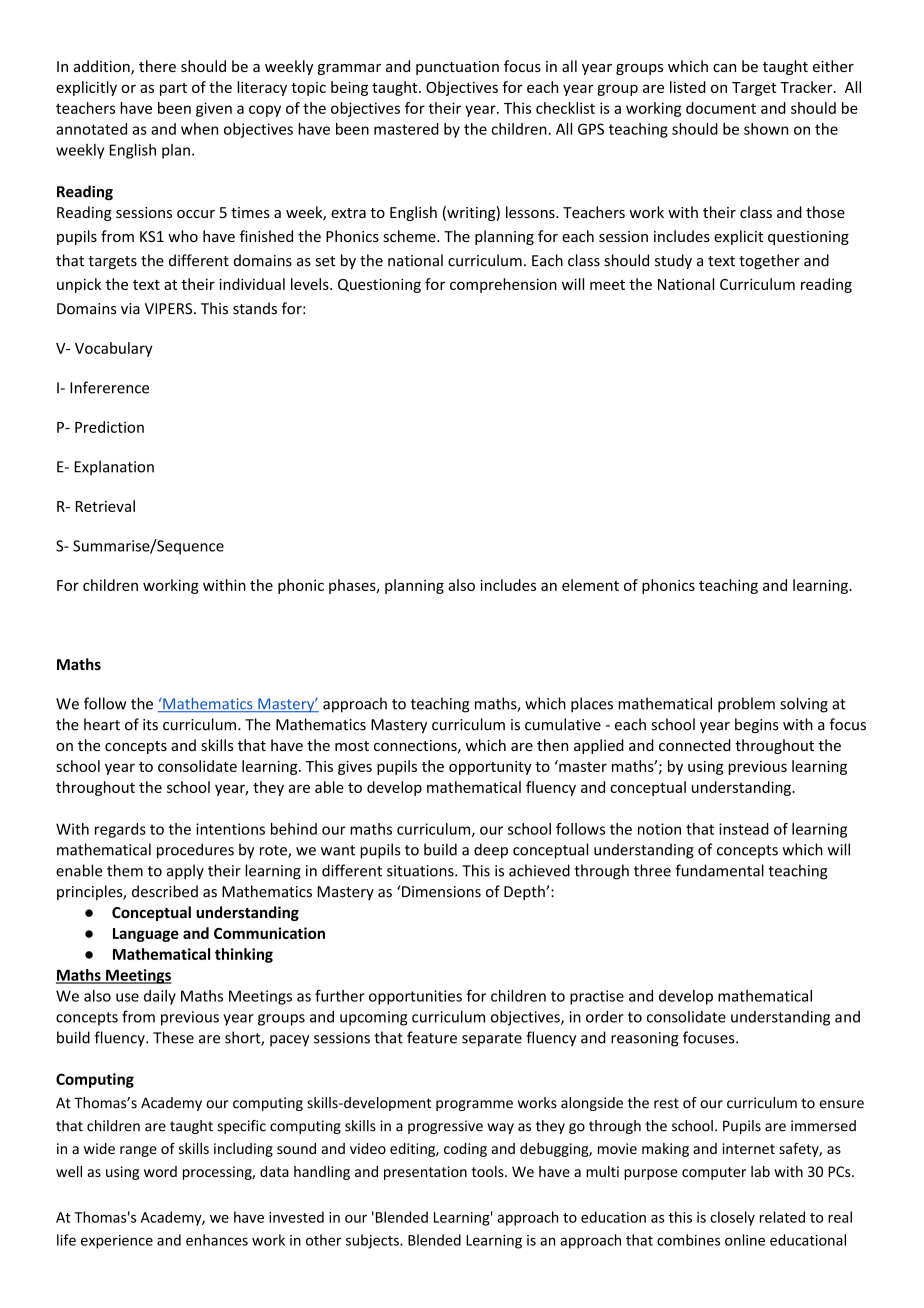  What do you see at coordinates (170, 309) in the screenshot?
I see `VIPERS` at bounding box center [170, 309].
